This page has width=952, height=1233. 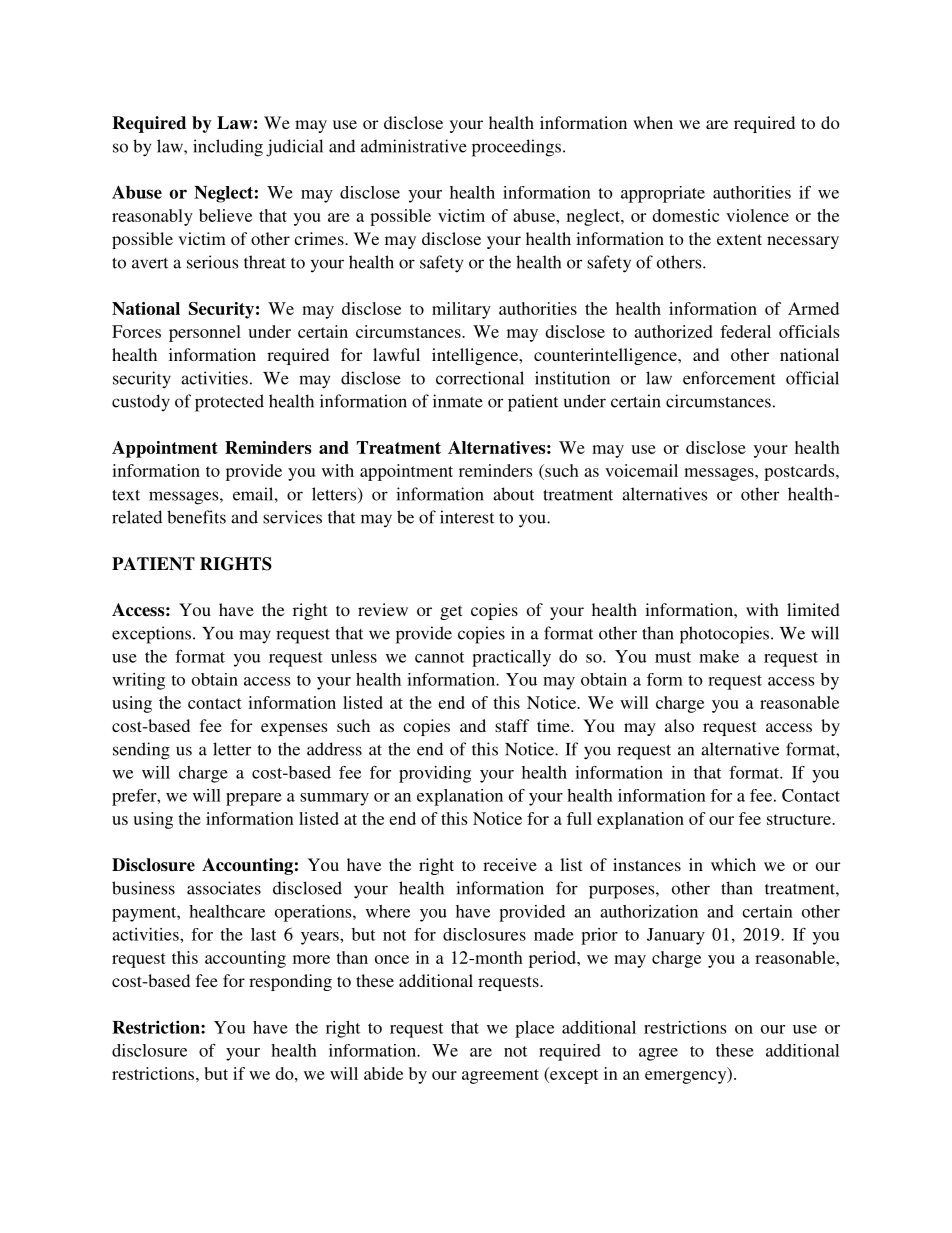 I want to click on which, so click(x=733, y=864).
